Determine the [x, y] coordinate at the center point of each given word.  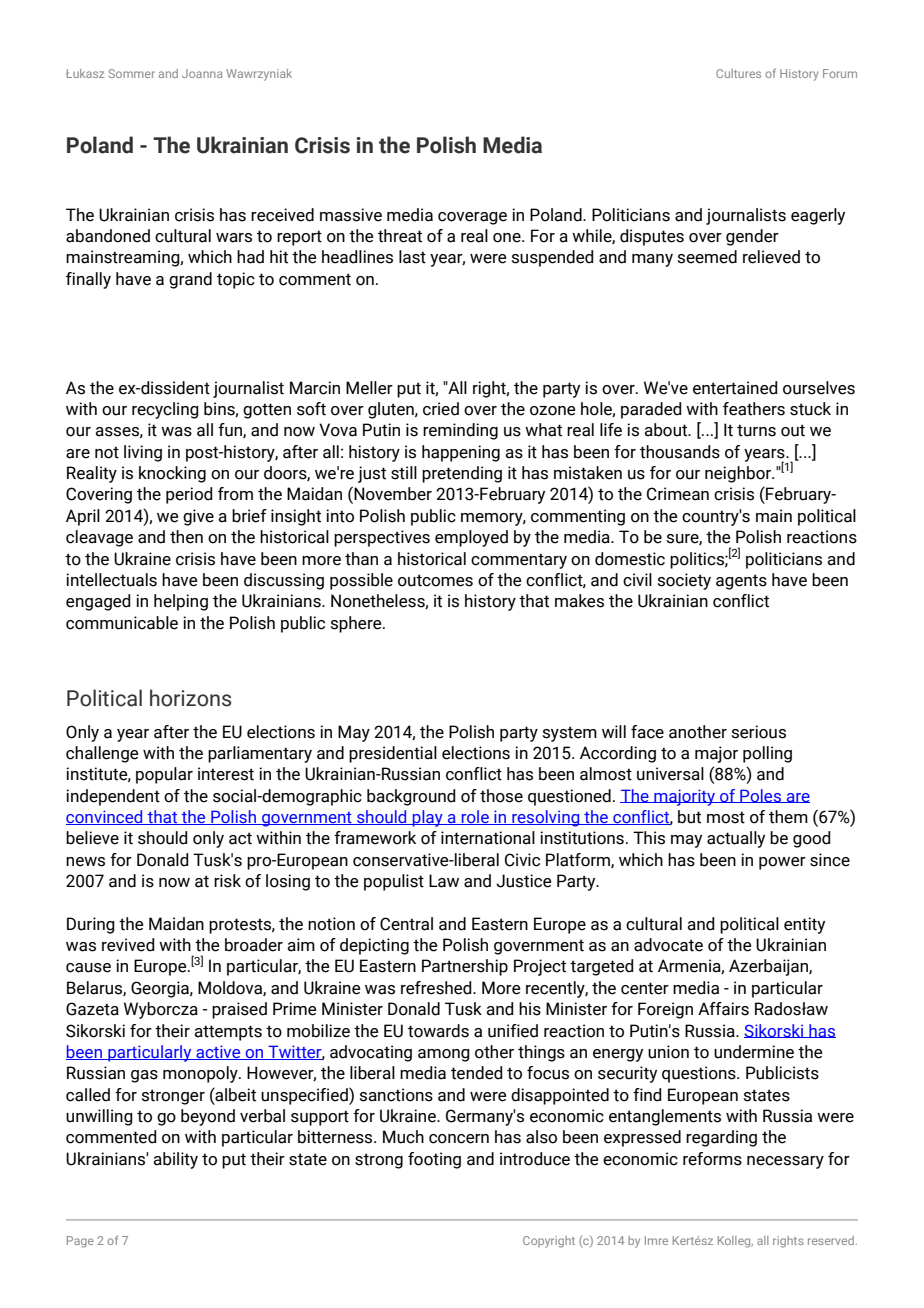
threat [400, 236]
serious [759, 732]
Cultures [738, 73]
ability [175, 1160]
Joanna [202, 73]
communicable [122, 623]
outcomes [435, 580]
